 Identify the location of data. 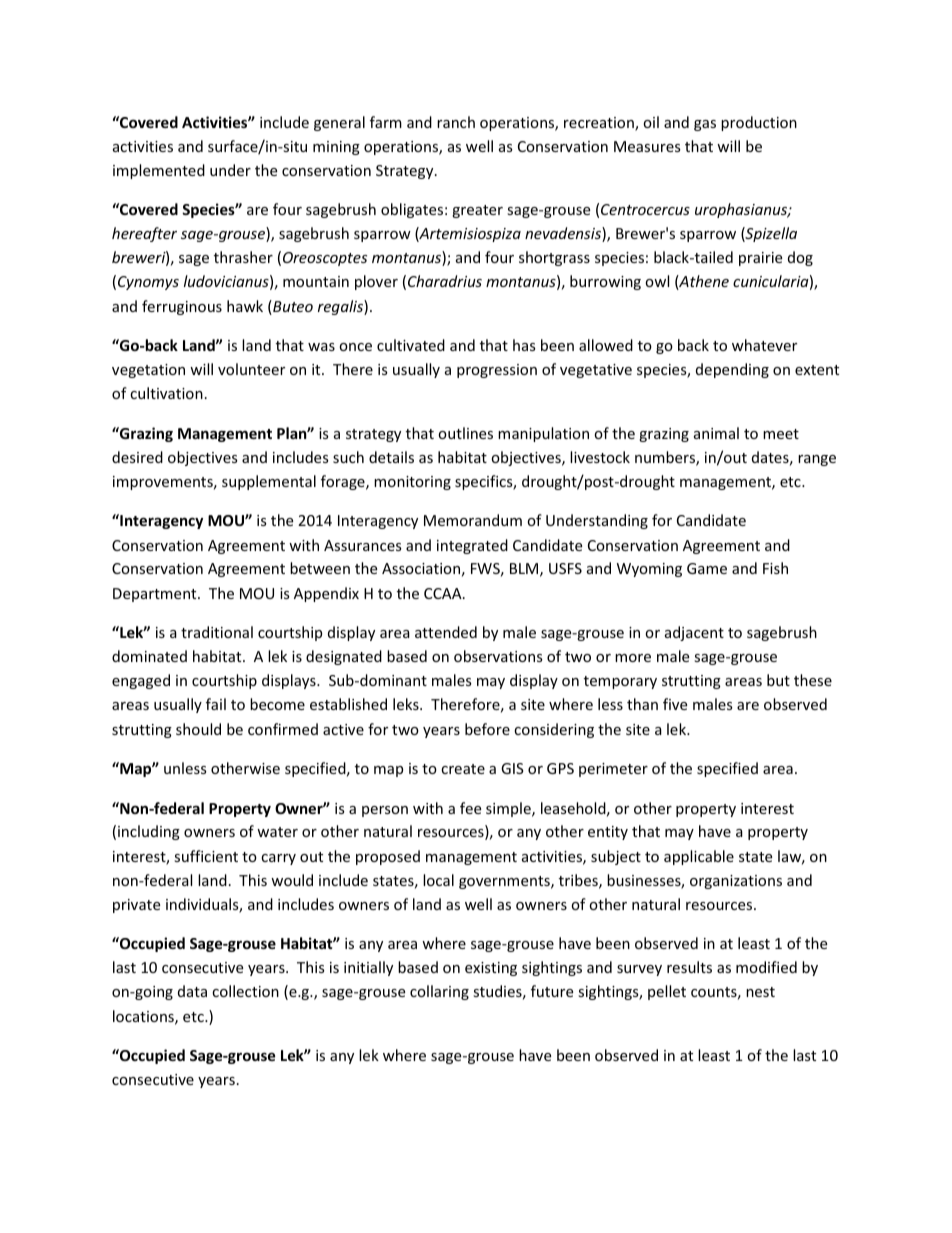
(192, 991).
